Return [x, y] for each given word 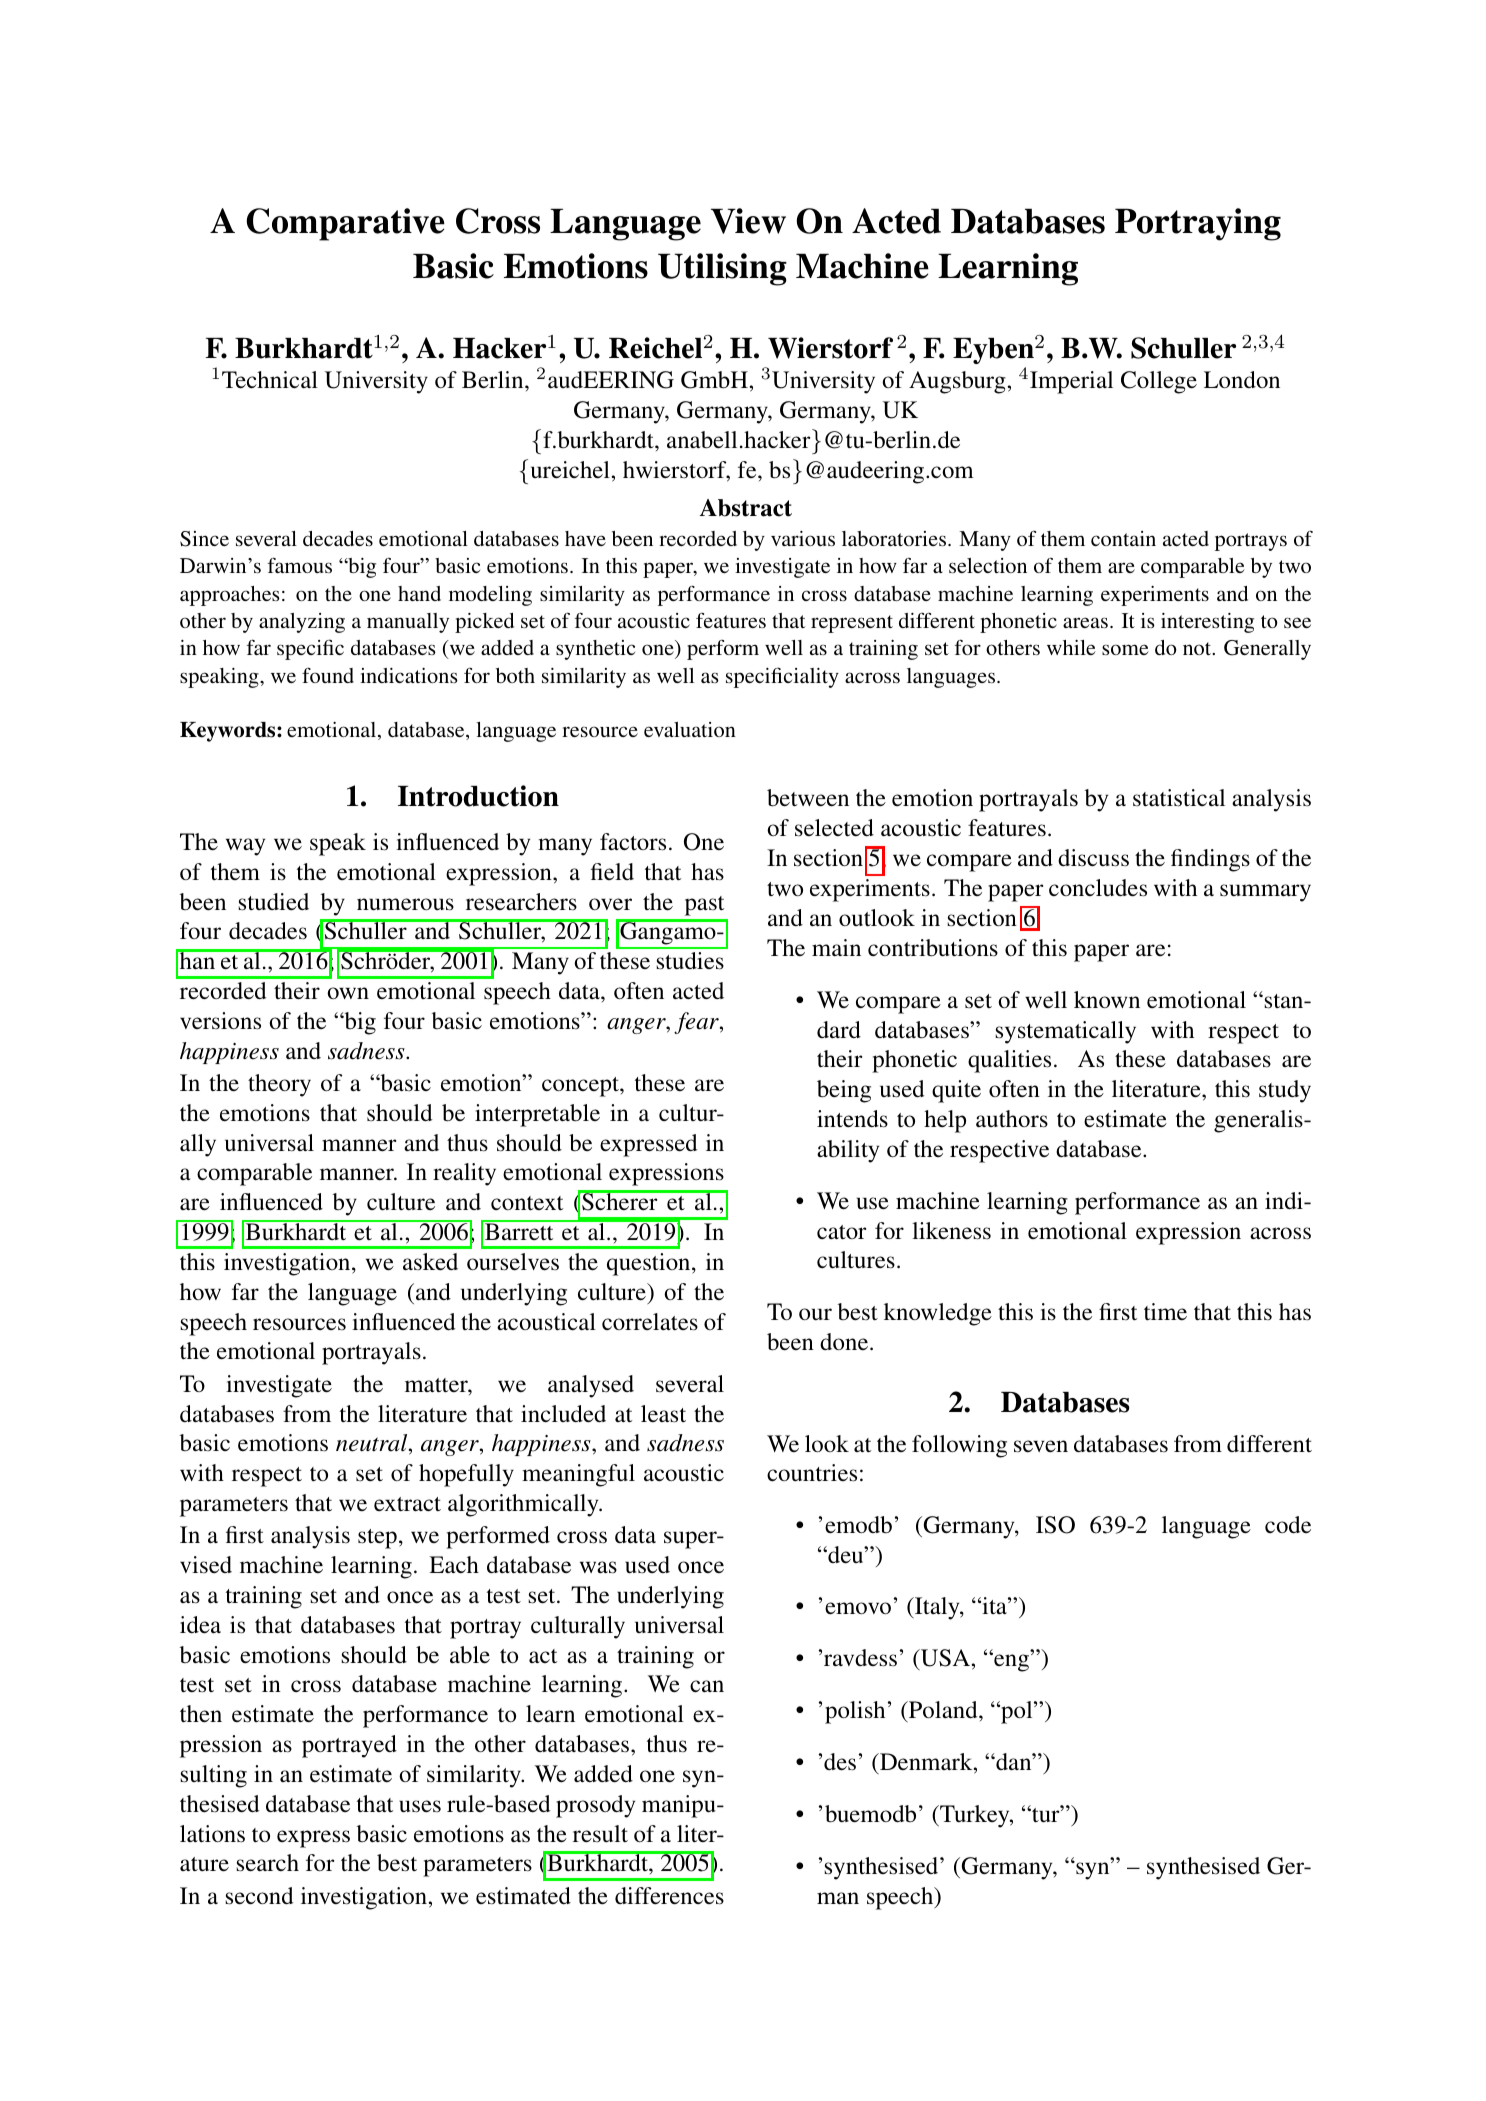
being [844, 1091]
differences [669, 1896]
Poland [943, 1710]
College [1159, 382]
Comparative [345, 224]
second [259, 1896]
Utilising [722, 269]
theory [279, 1085]
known [1107, 1000]
